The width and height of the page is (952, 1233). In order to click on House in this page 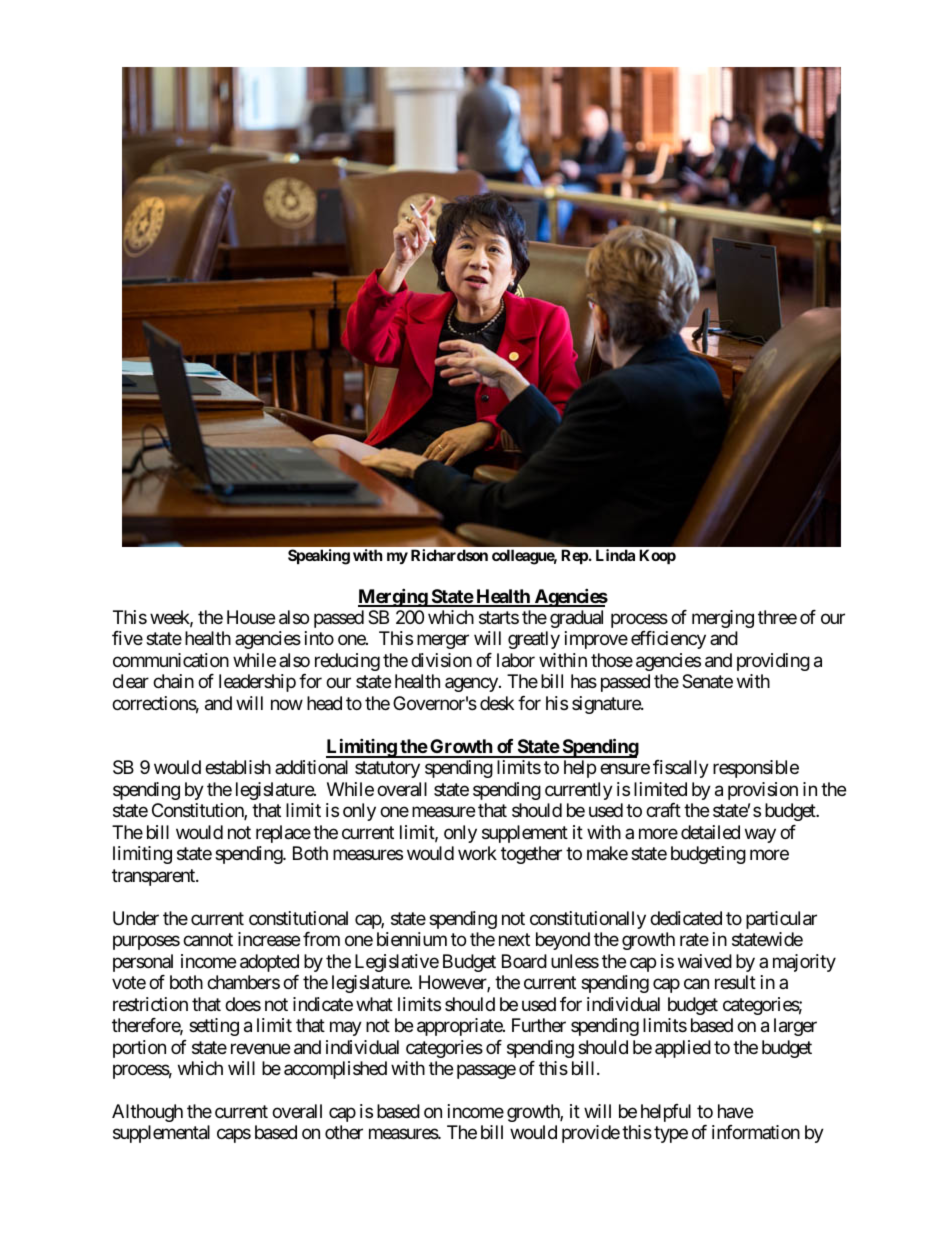, I will do `click(251, 617)`.
